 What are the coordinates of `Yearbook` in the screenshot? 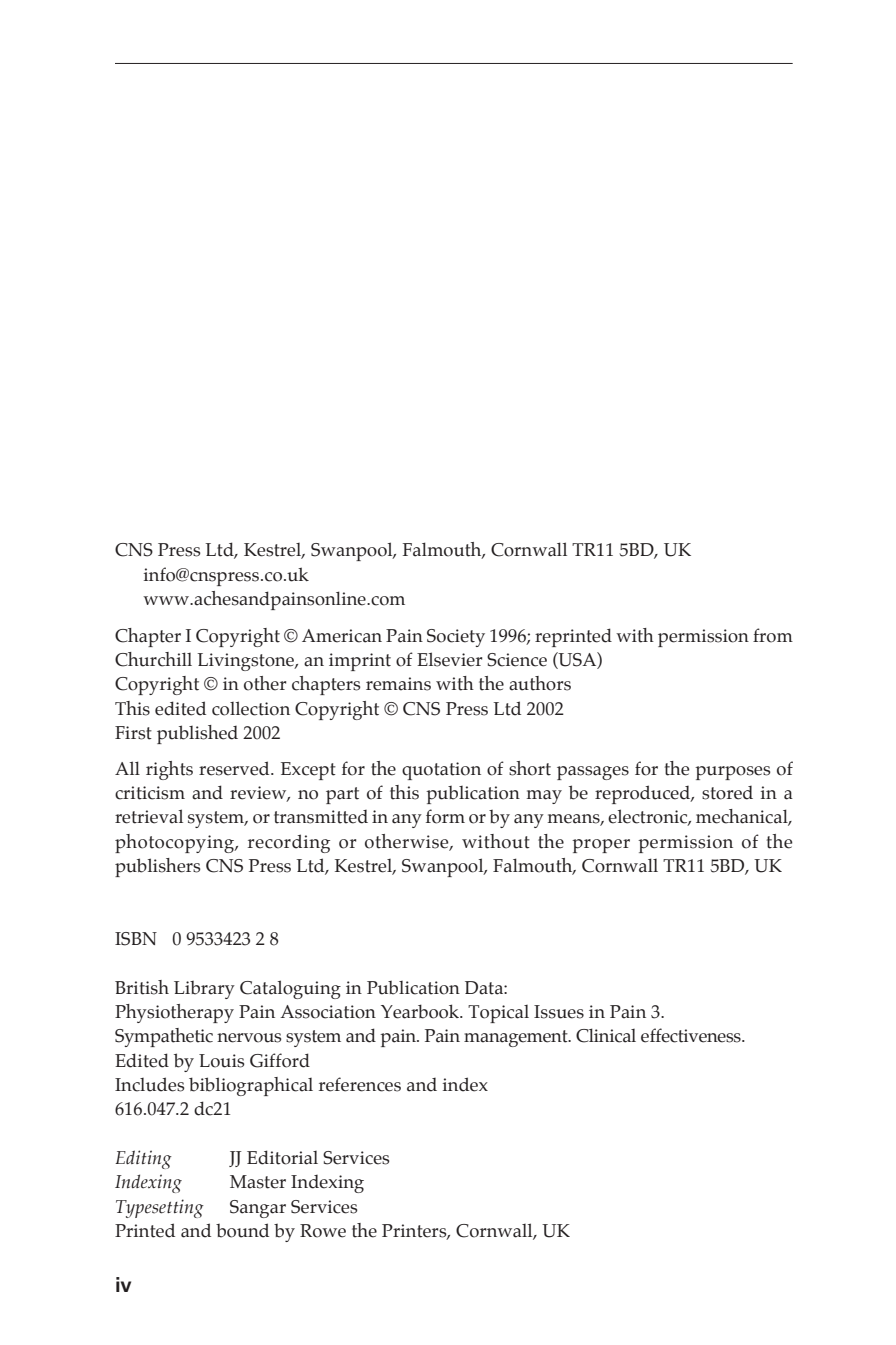 It's located at (421, 1011).
